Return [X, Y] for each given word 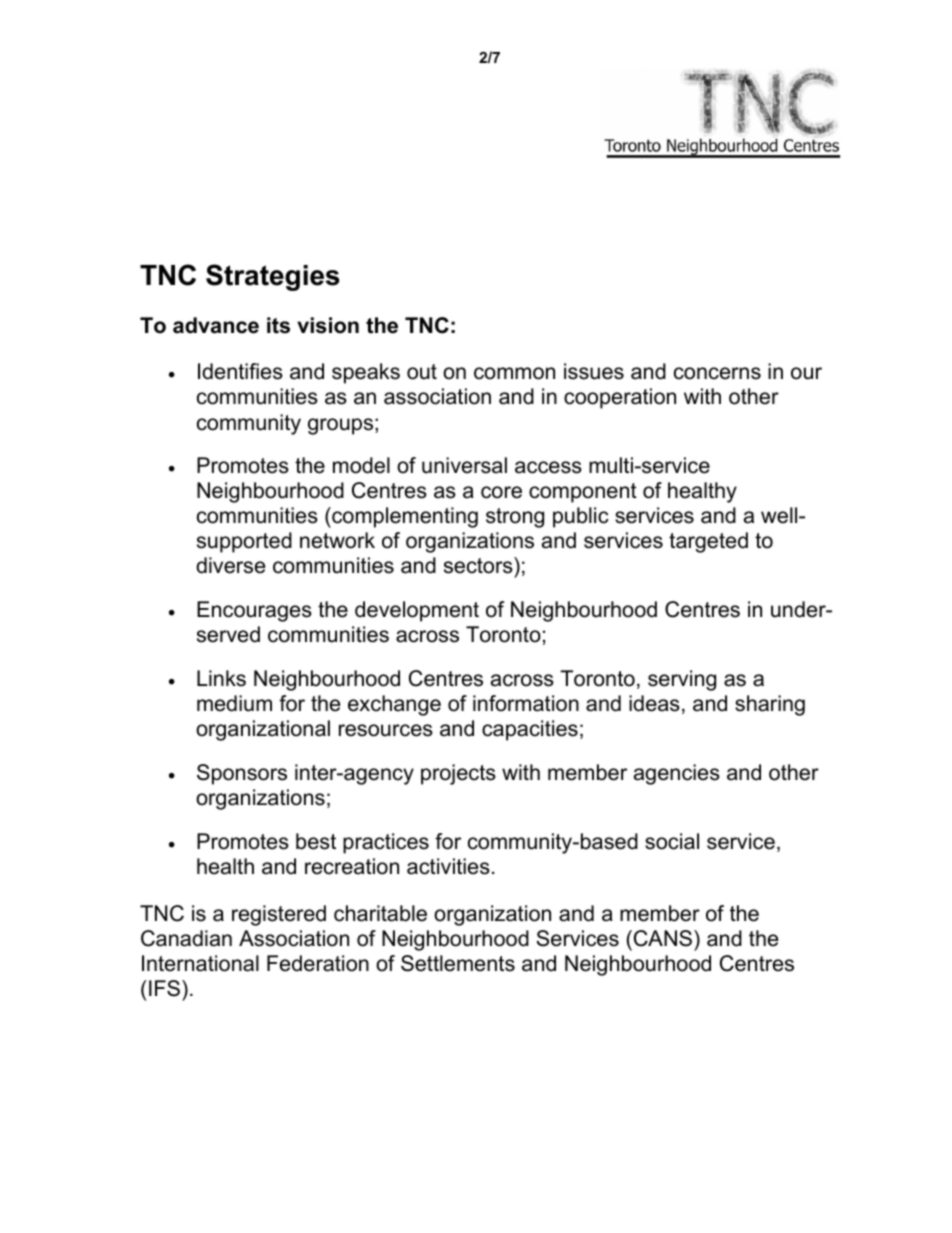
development [417, 611]
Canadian [186, 938]
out [422, 372]
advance [216, 325]
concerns [717, 373]
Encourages [254, 611]
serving [682, 680]
